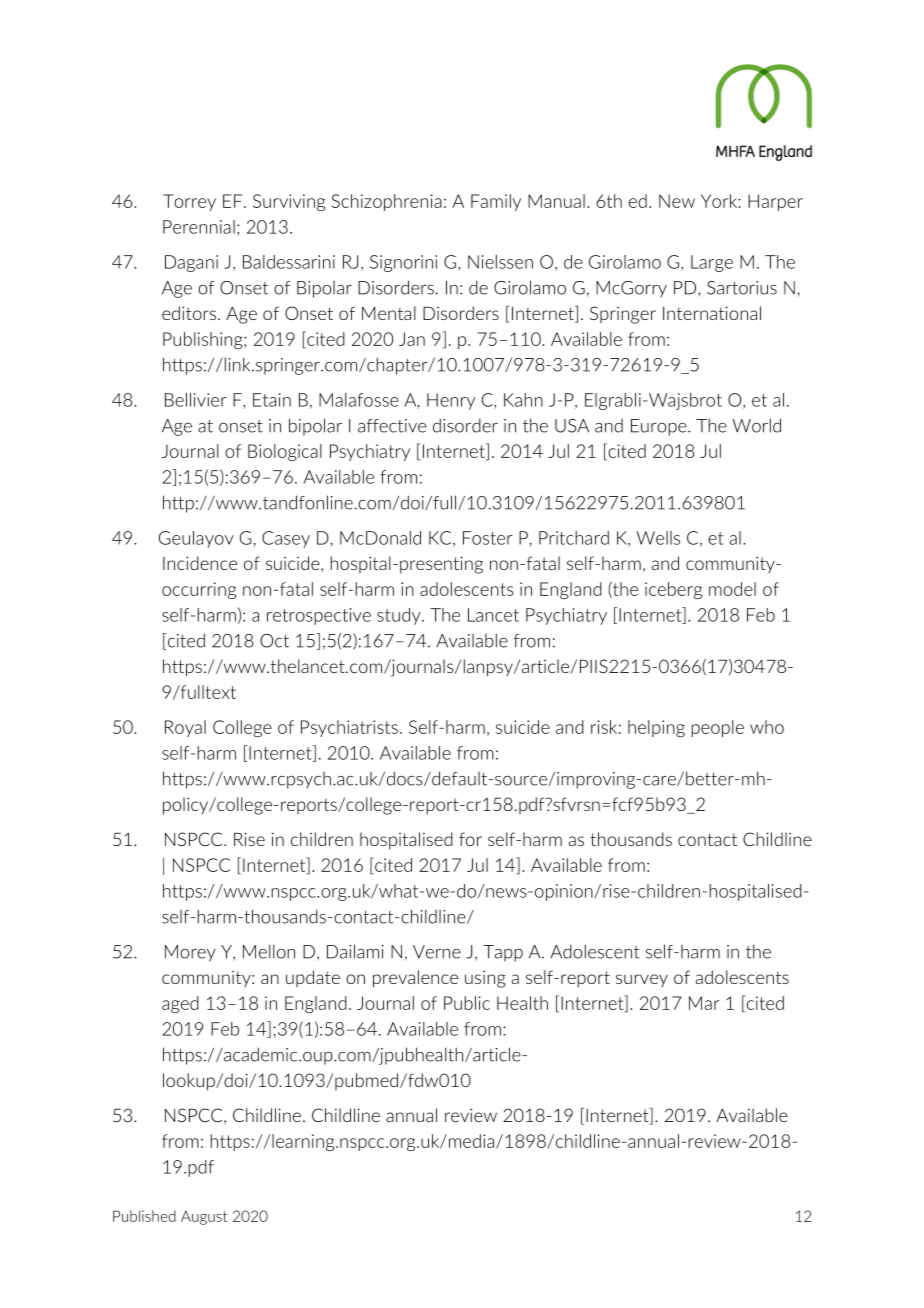 This image has width=924, height=1308. What do you see at coordinates (467, 1003) in the image?
I see `Public` at bounding box center [467, 1003].
